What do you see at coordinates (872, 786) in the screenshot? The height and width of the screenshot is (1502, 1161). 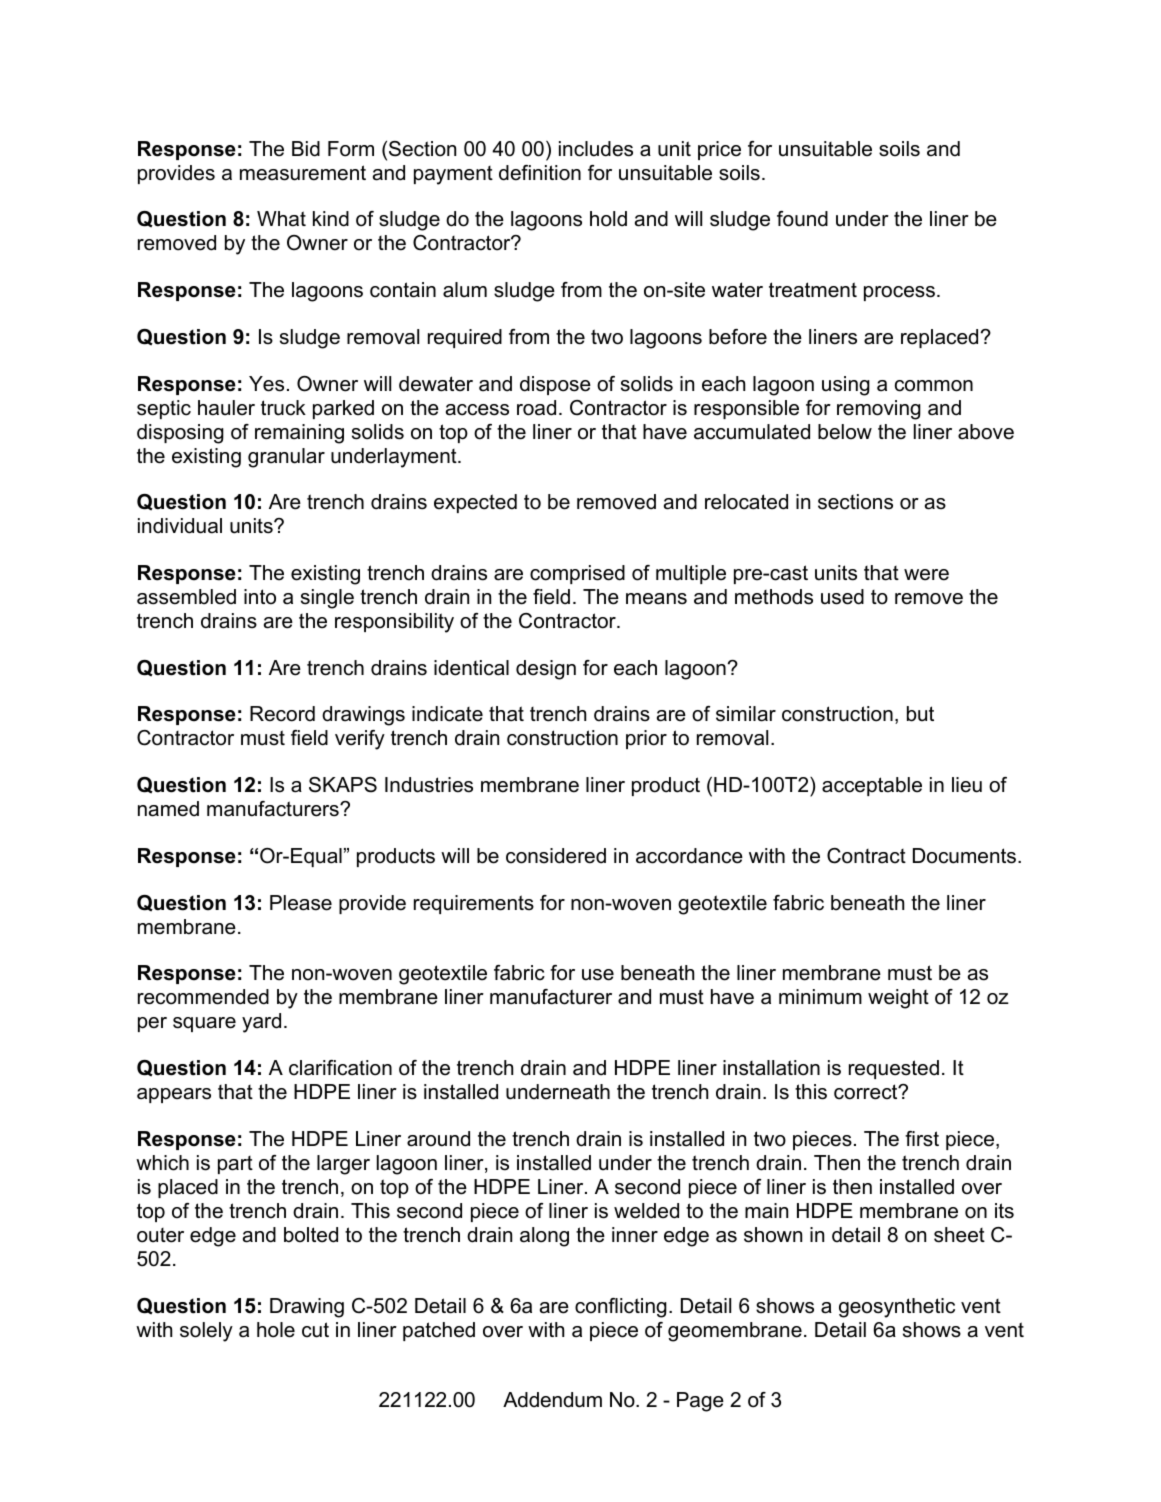 I see `acceptable` at bounding box center [872, 786].
